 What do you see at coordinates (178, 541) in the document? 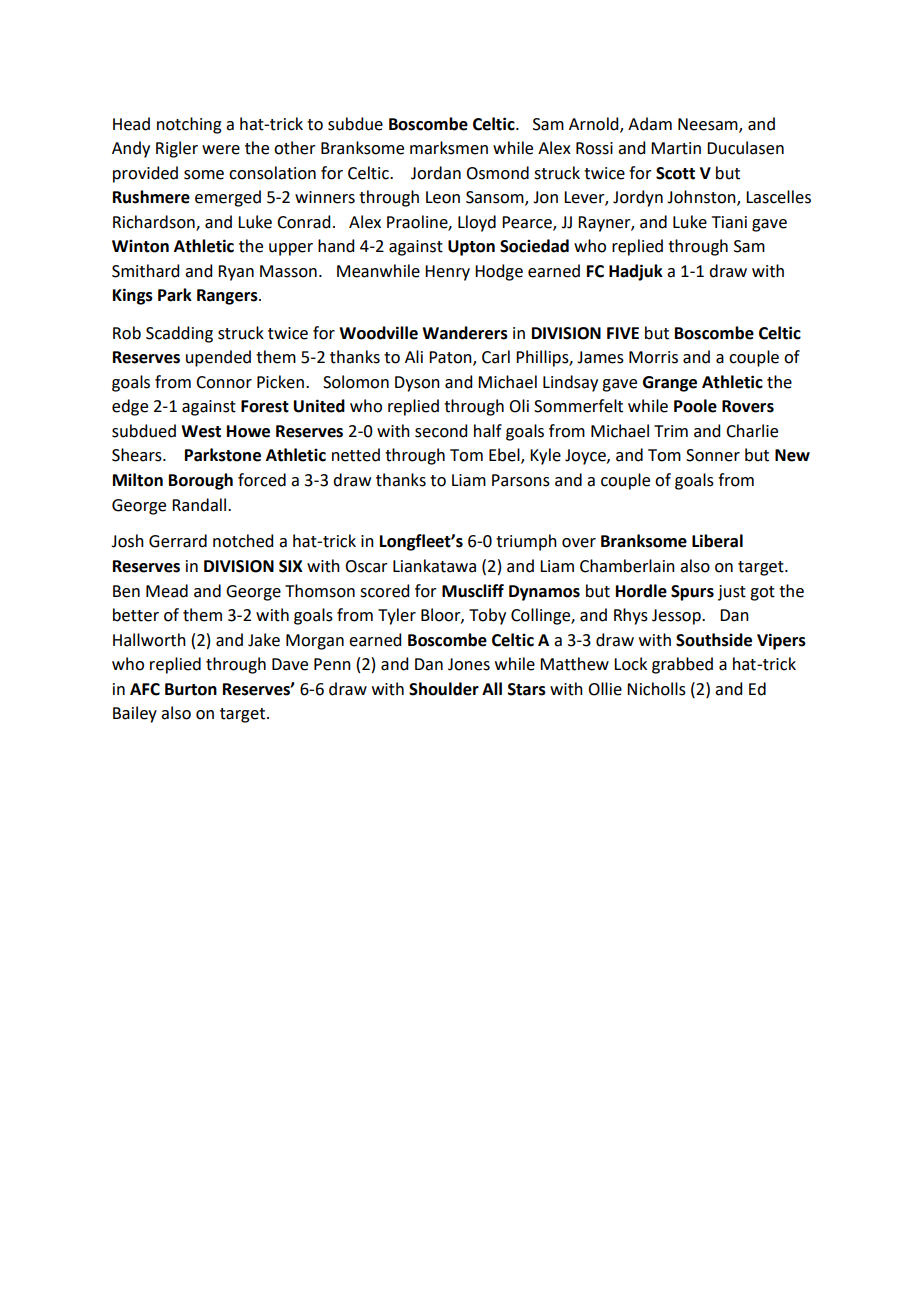
I see `Gerrard` at bounding box center [178, 541].
